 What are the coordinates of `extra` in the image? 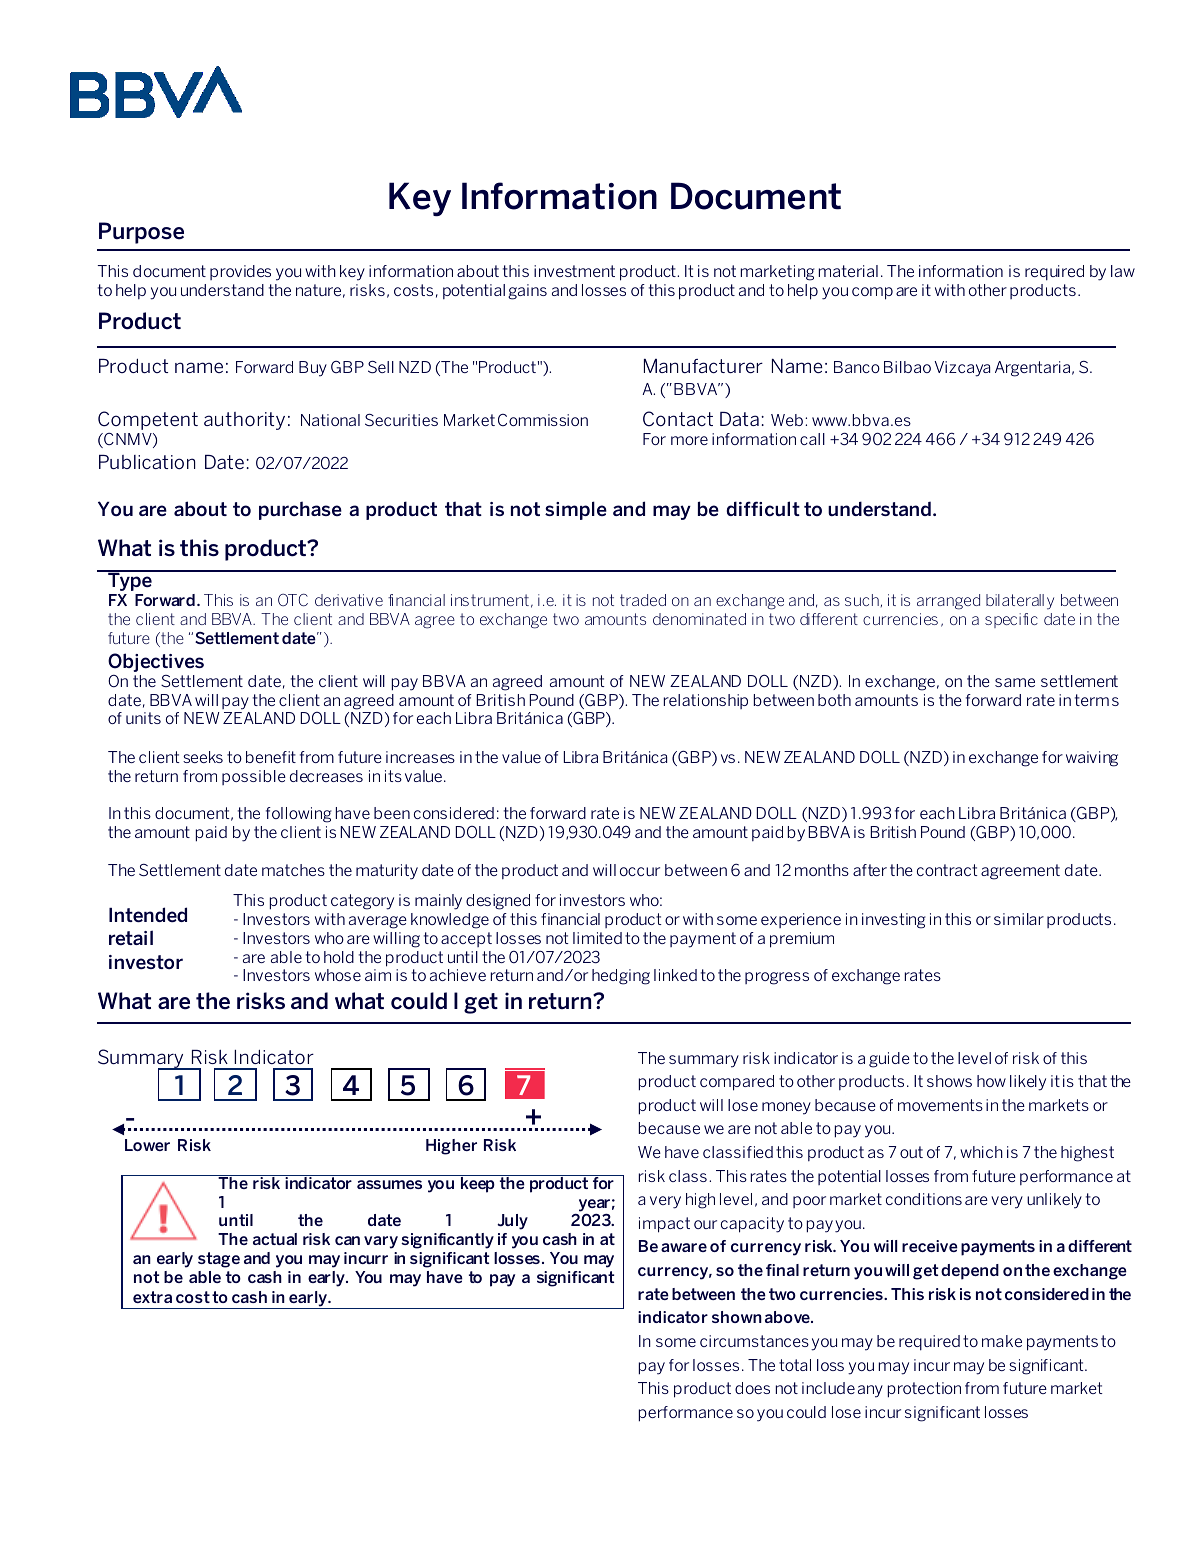 It's located at (152, 1297).
